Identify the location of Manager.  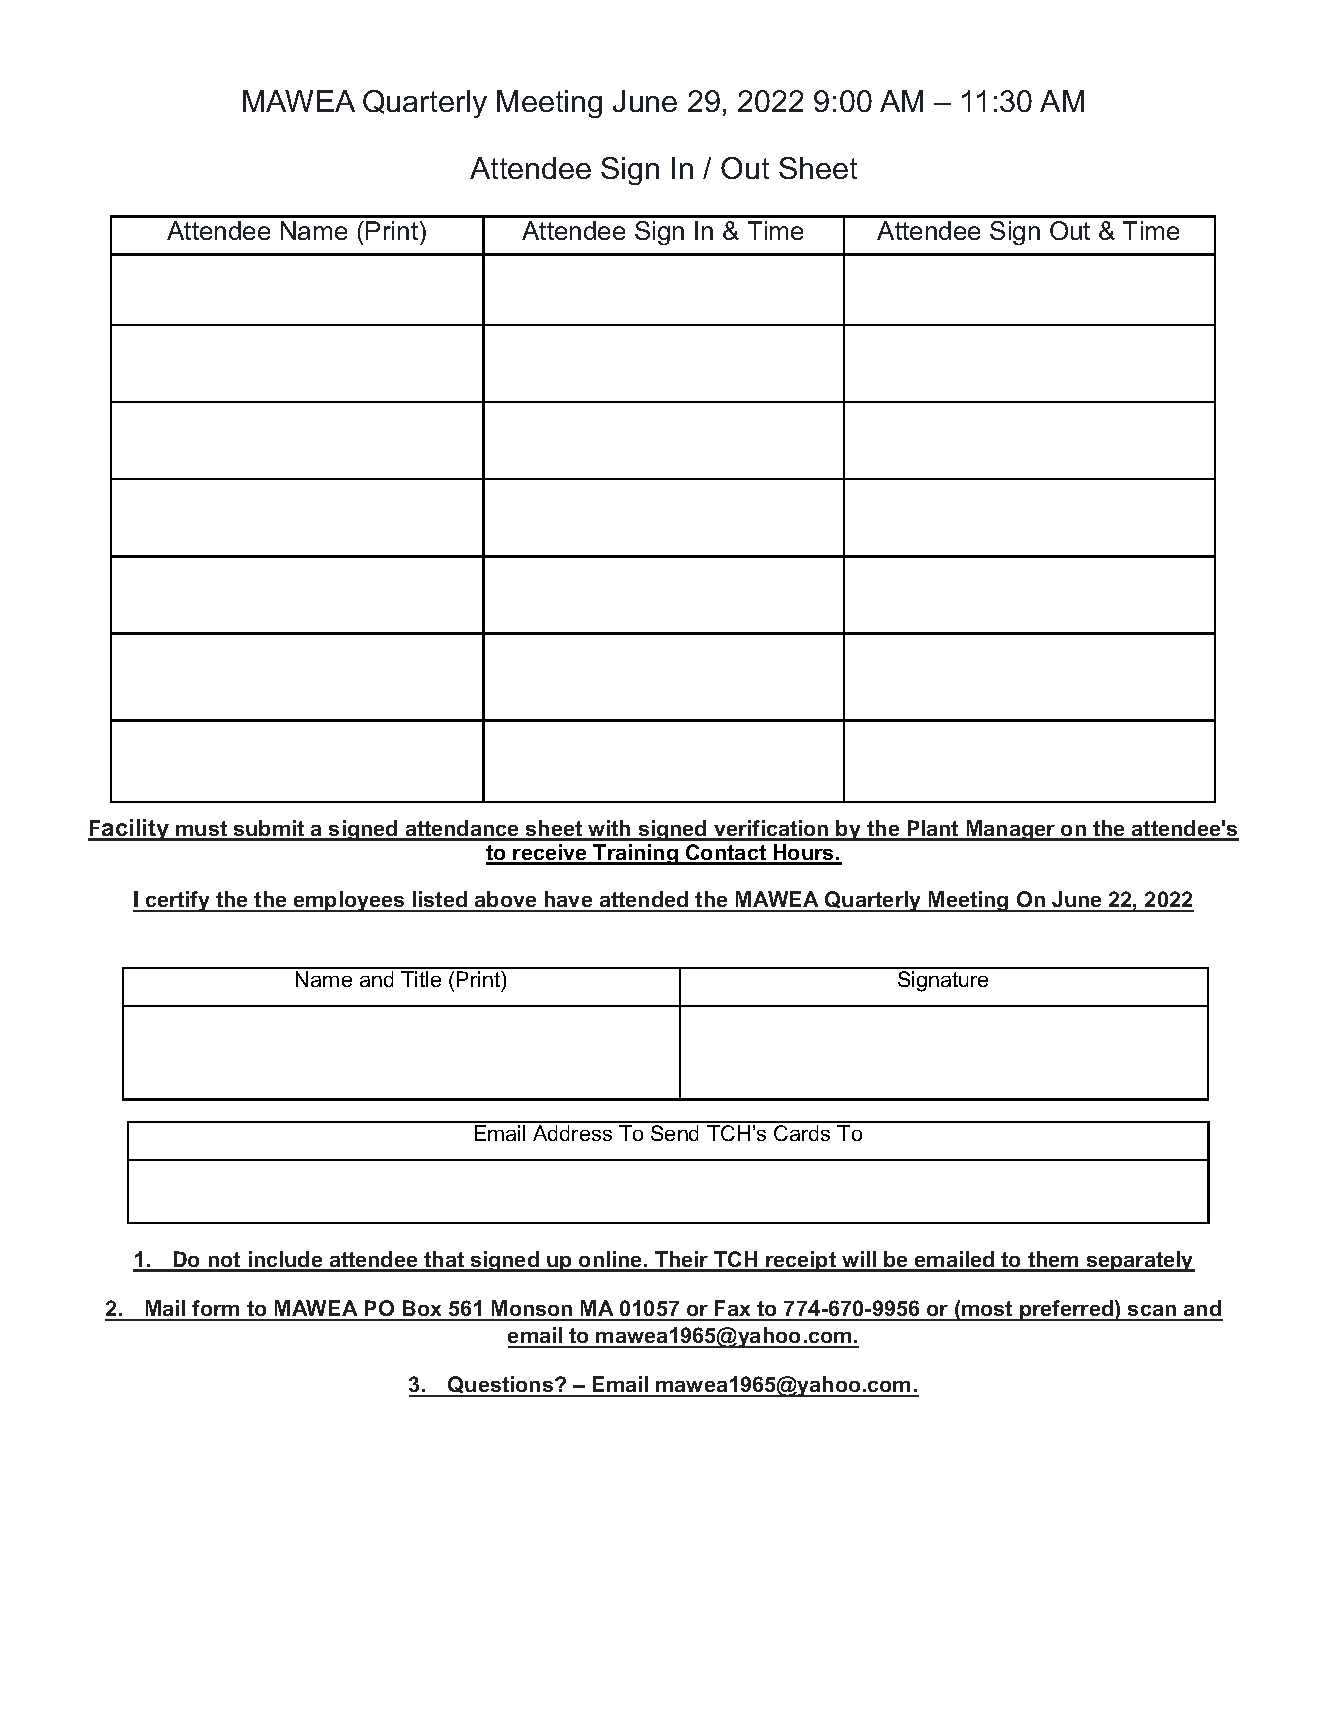
(1011, 830).
